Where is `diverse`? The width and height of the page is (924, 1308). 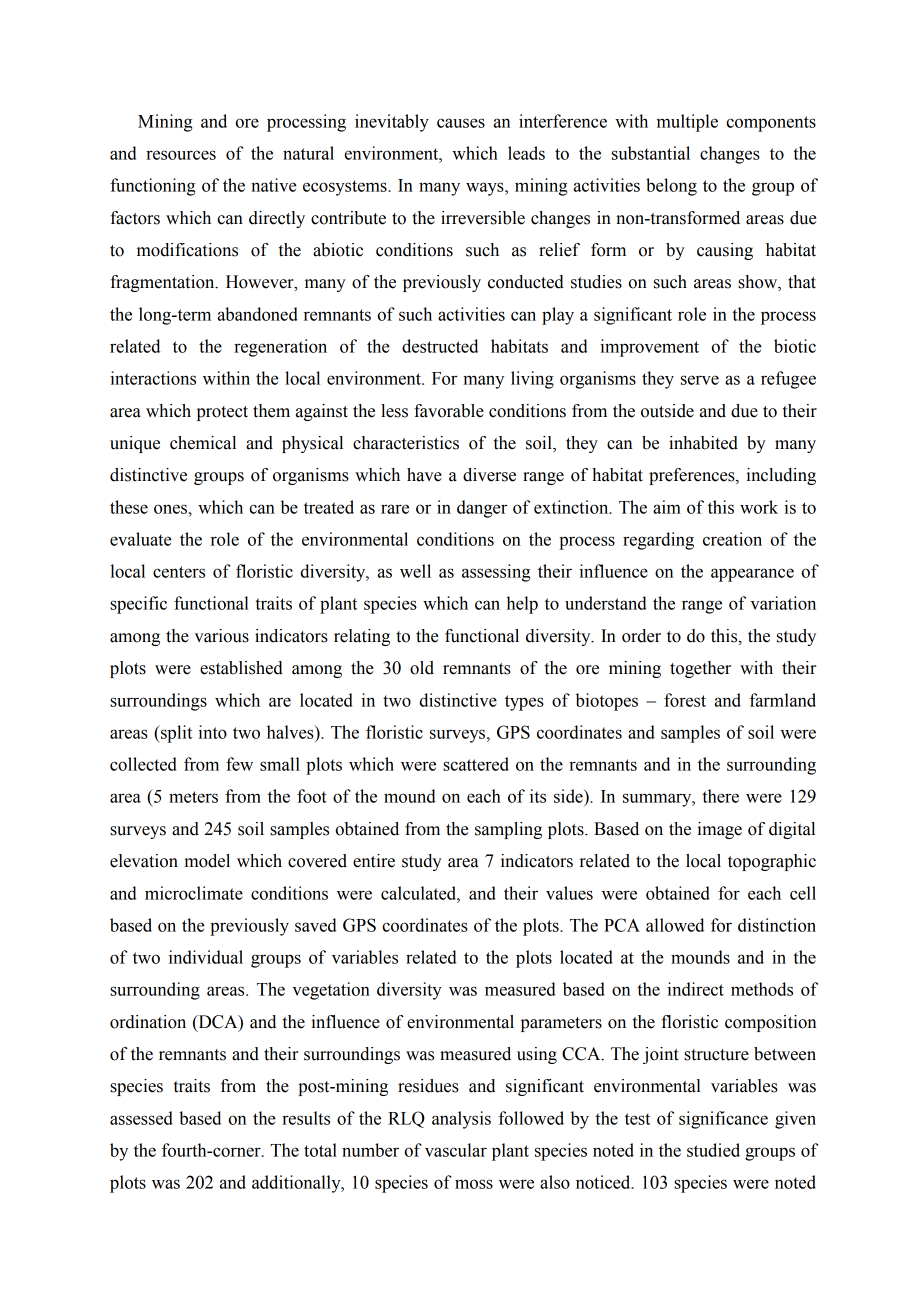
diverse is located at coordinates (489, 475).
